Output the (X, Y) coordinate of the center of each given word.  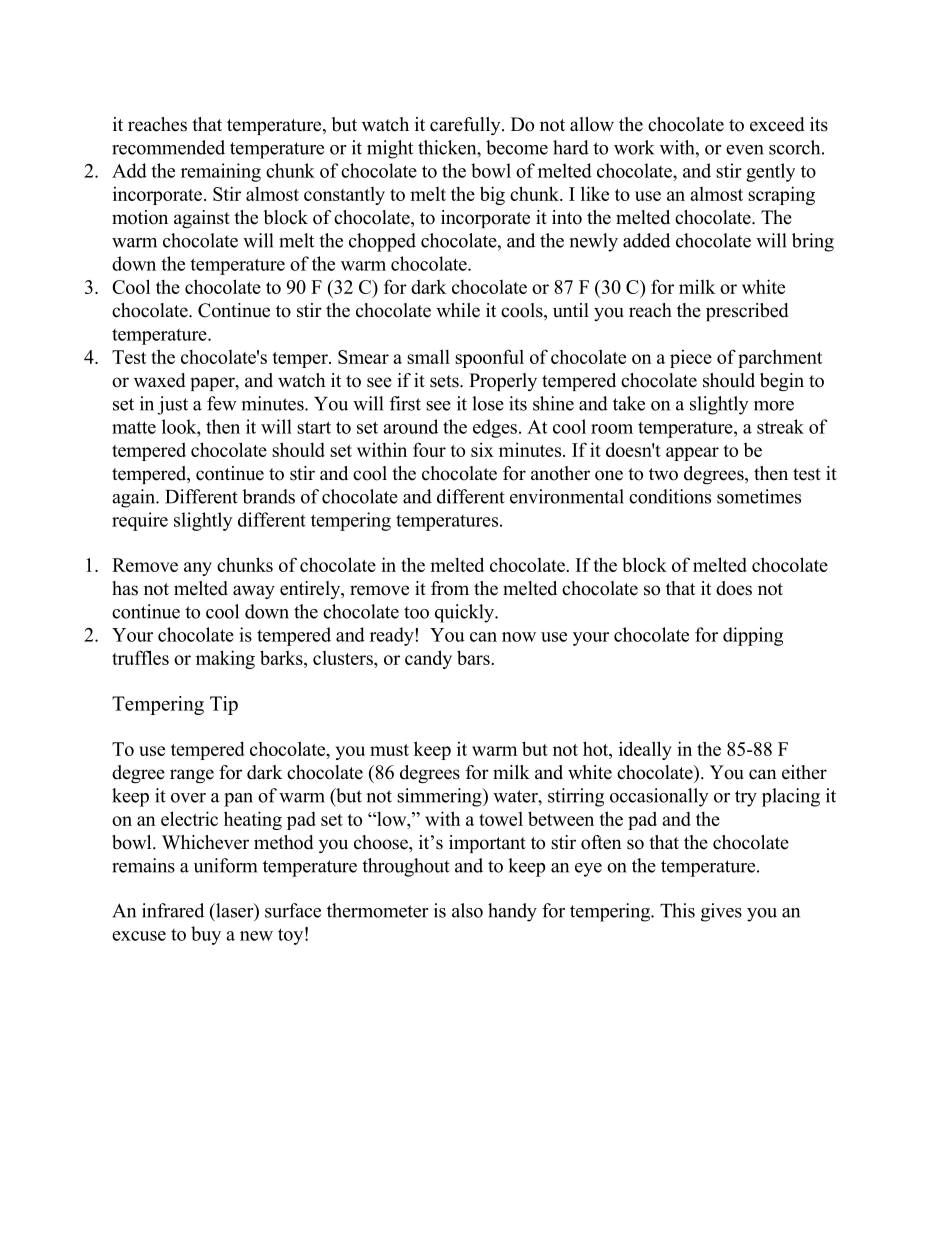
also (467, 910)
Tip (224, 705)
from (450, 588)
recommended (168, 147)
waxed (160, 380)
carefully (466, 126)
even (745, 150)
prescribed (747, 312)
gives (721, 912)
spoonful (489, 358)
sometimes (759, 496)
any (198, 569)
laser (235, 911)
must (389, 750)
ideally (645, 750)
